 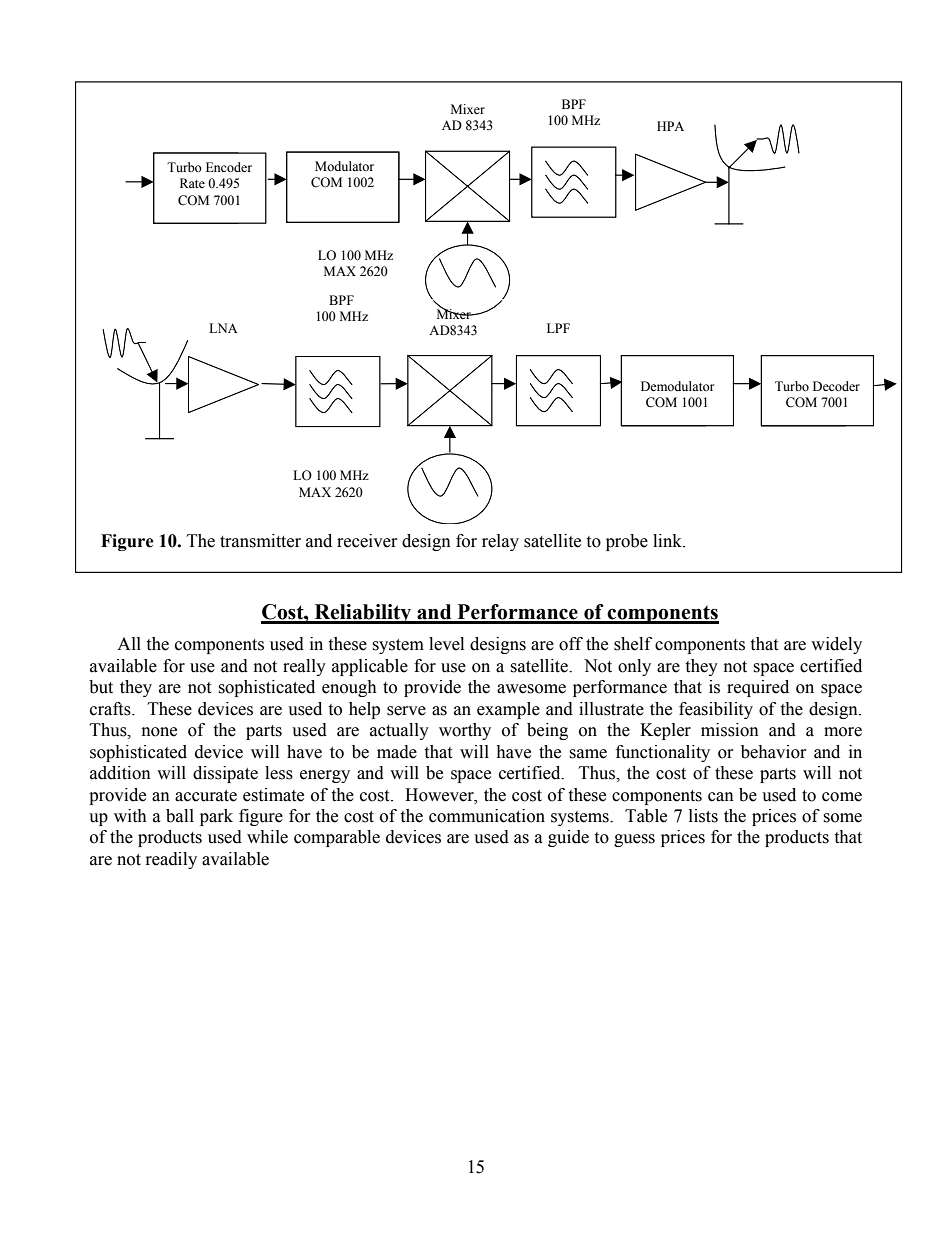 I want to click on relay, so click(x=500, y=542).
